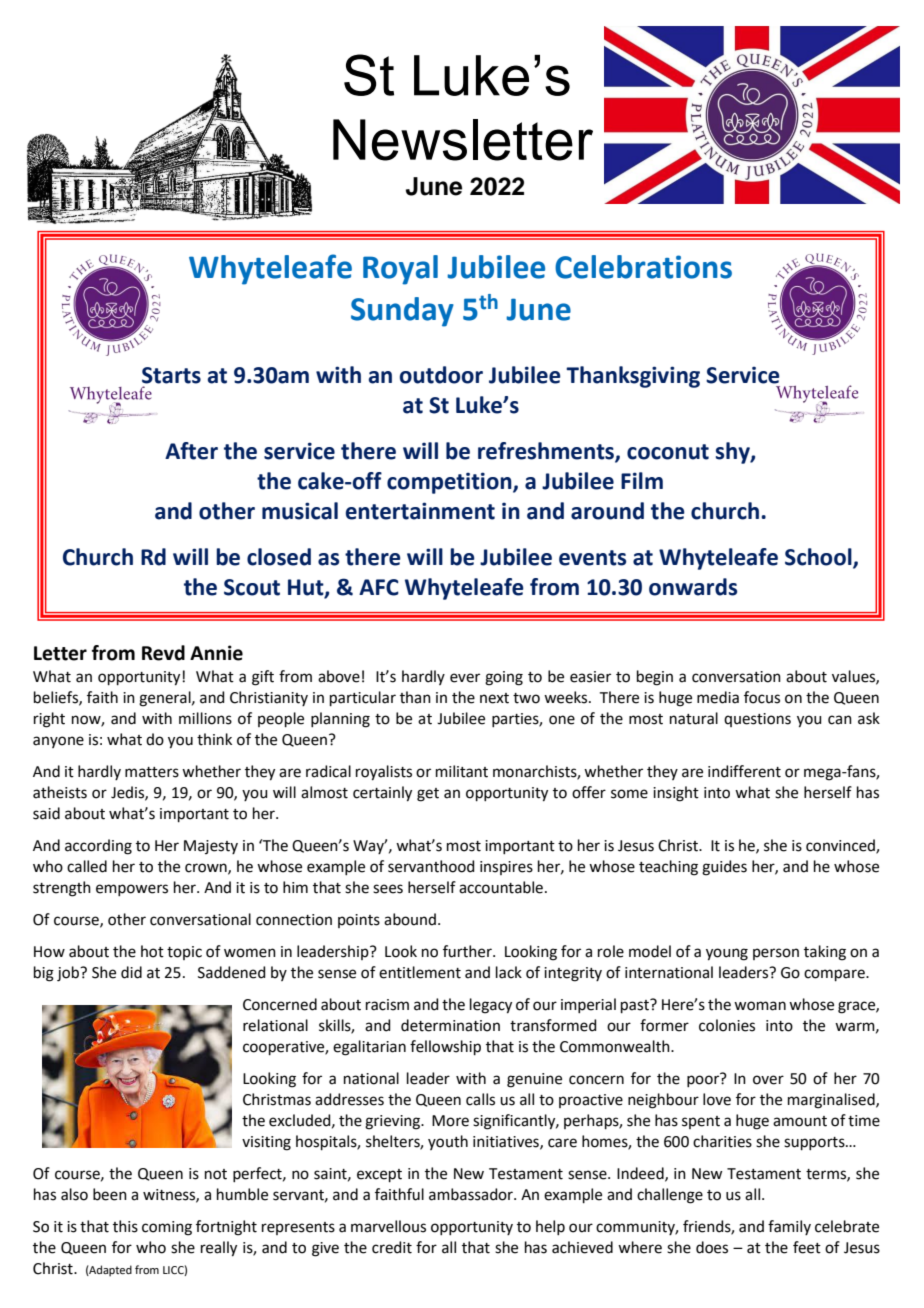 Image resolution: width=924 pixels, height=1308 pixels. I want to click on Celebrations, so click(643, 267).
